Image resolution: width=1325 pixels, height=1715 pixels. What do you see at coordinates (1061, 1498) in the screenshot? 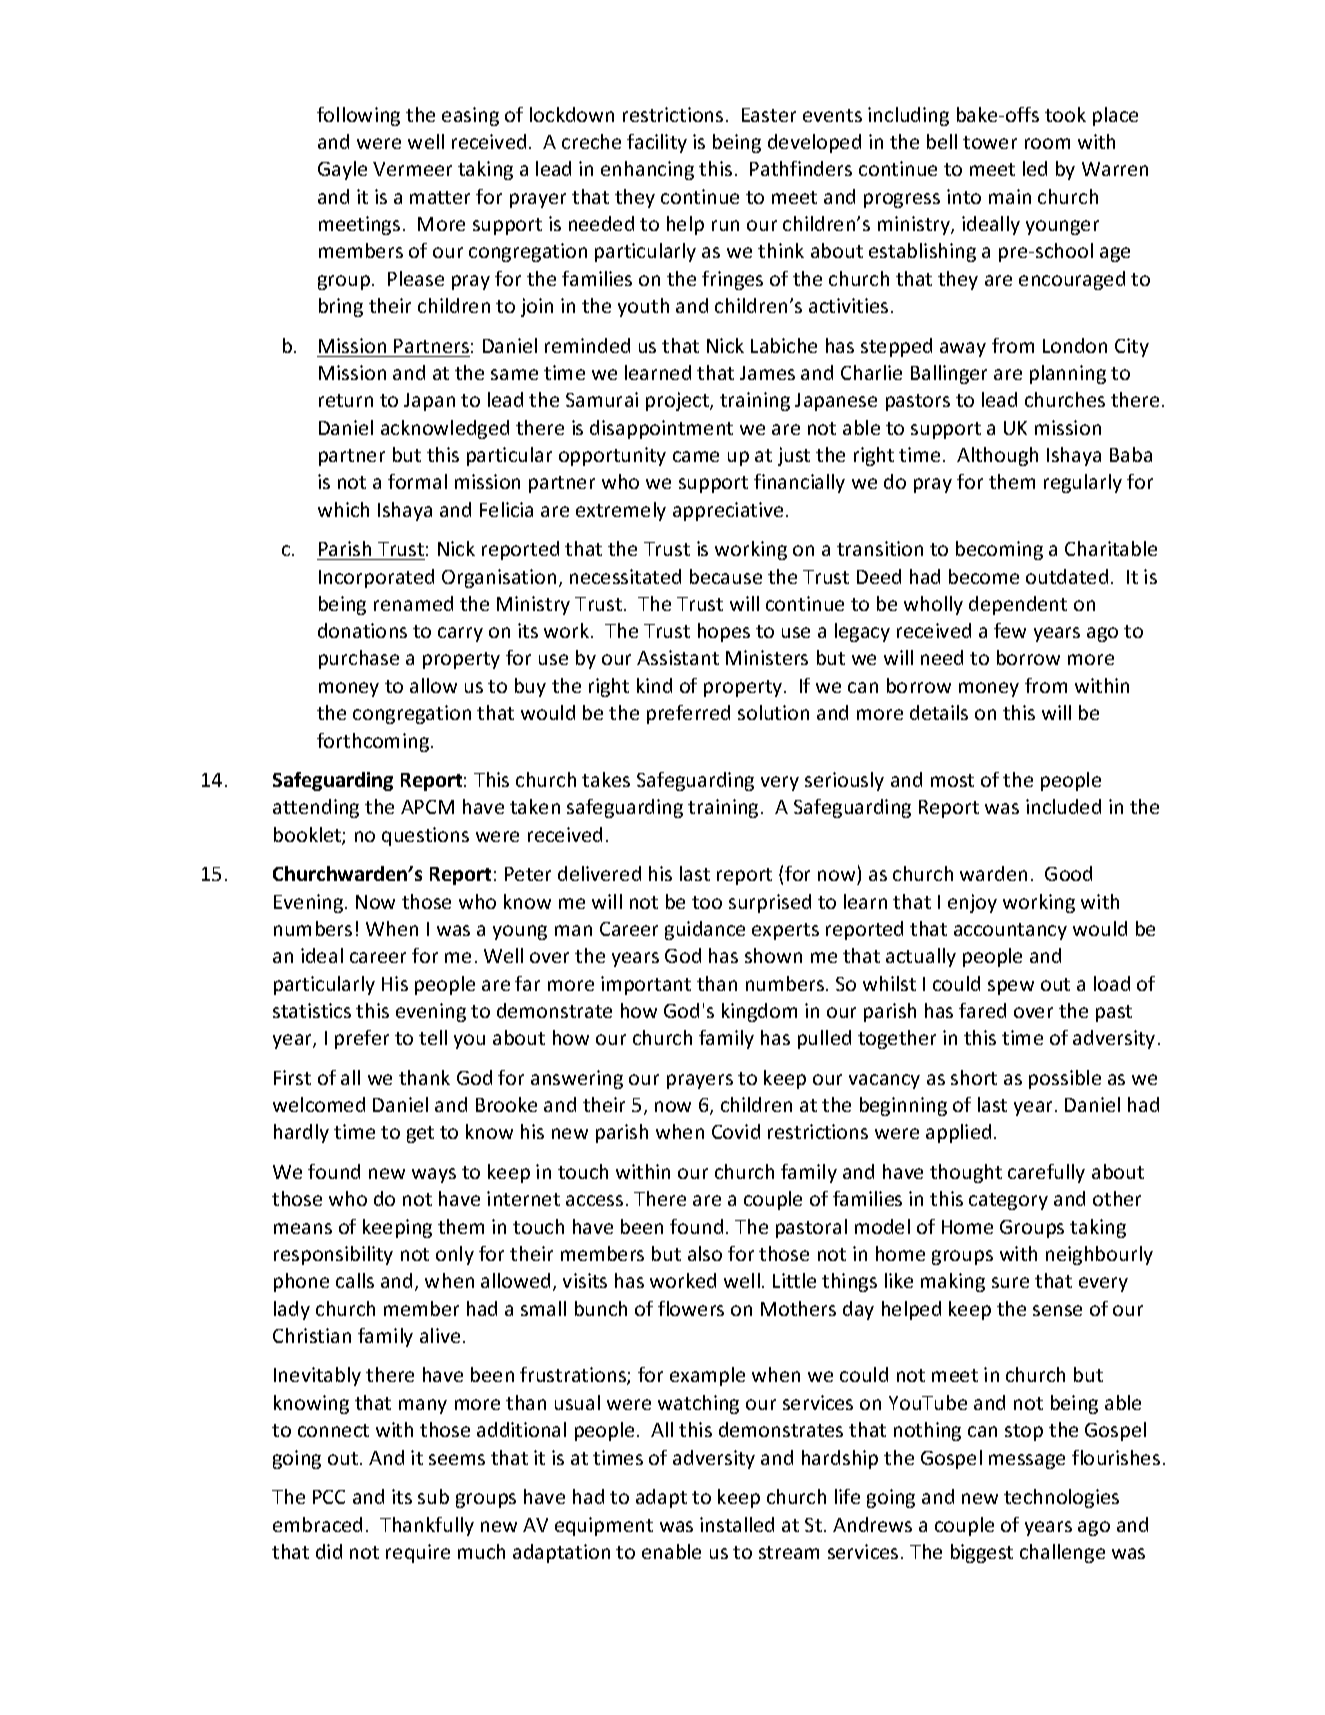
I see `technologies` at bounding box center [1061, 1498].
